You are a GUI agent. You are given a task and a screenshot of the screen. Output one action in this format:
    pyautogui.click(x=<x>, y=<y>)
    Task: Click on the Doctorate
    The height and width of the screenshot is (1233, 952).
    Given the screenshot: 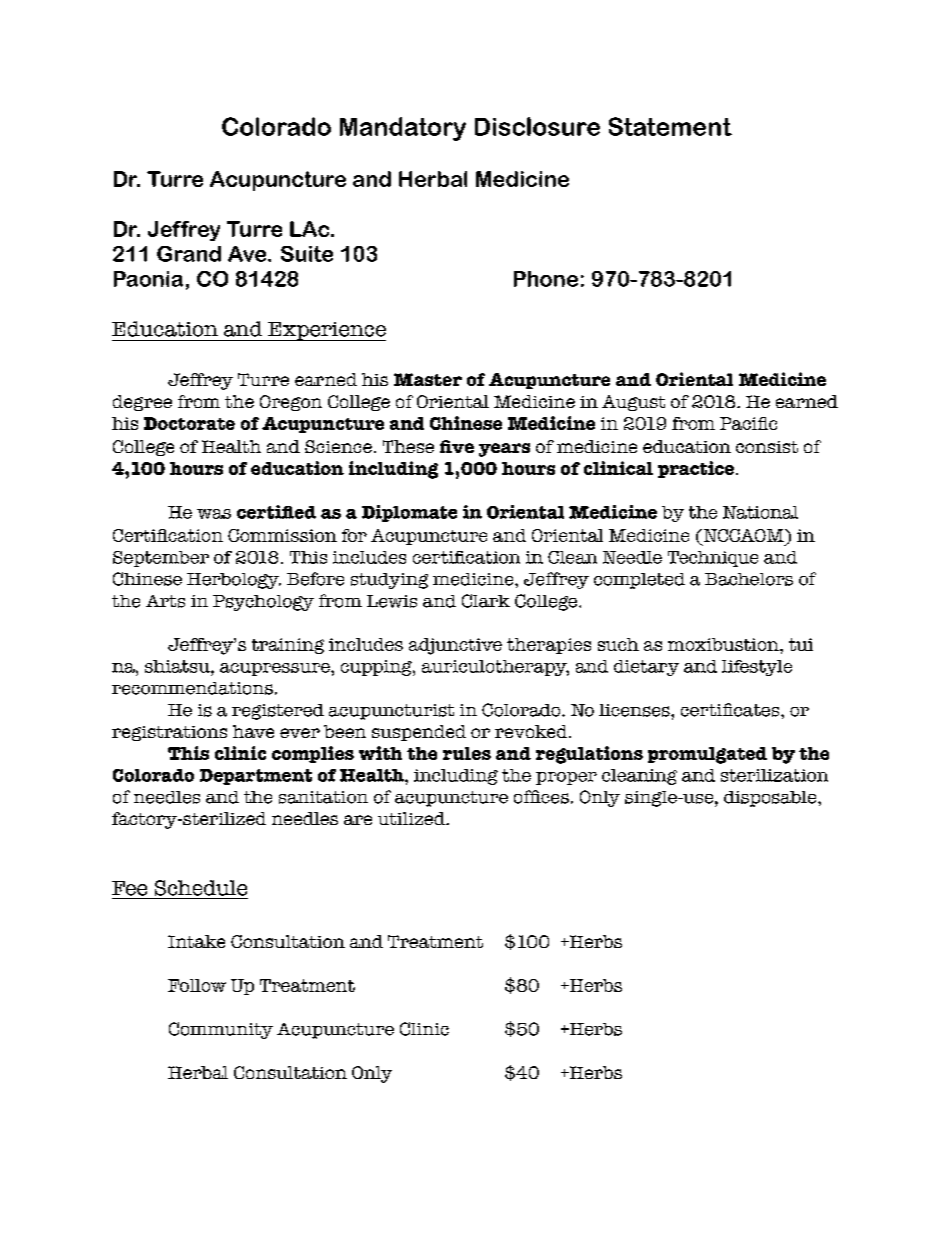 What is the action you would take?
    pyautogui.click(x=189, y=423)
